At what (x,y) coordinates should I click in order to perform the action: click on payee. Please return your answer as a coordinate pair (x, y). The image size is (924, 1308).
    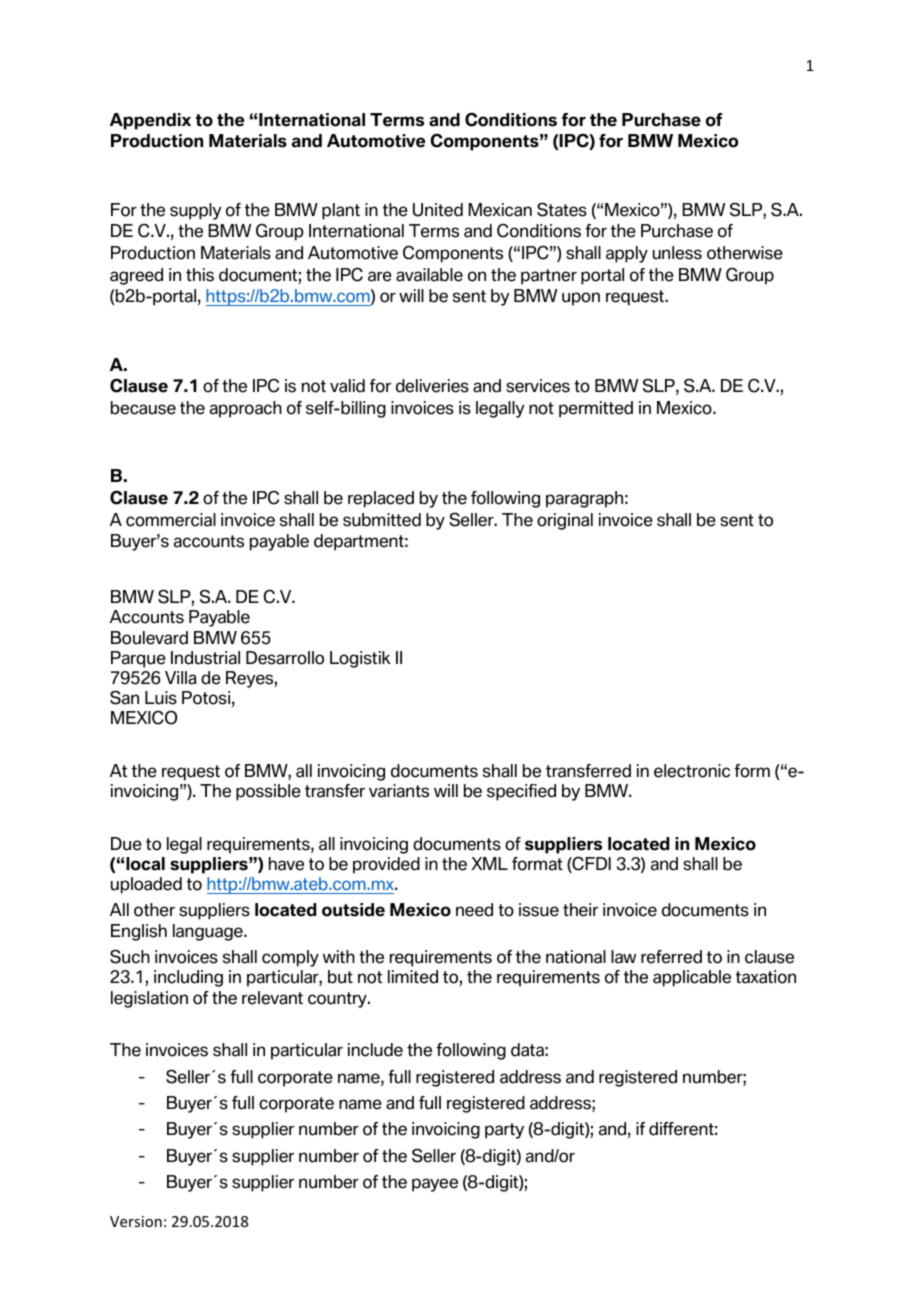
    Looking at the image, I should click on (435, 1185).
